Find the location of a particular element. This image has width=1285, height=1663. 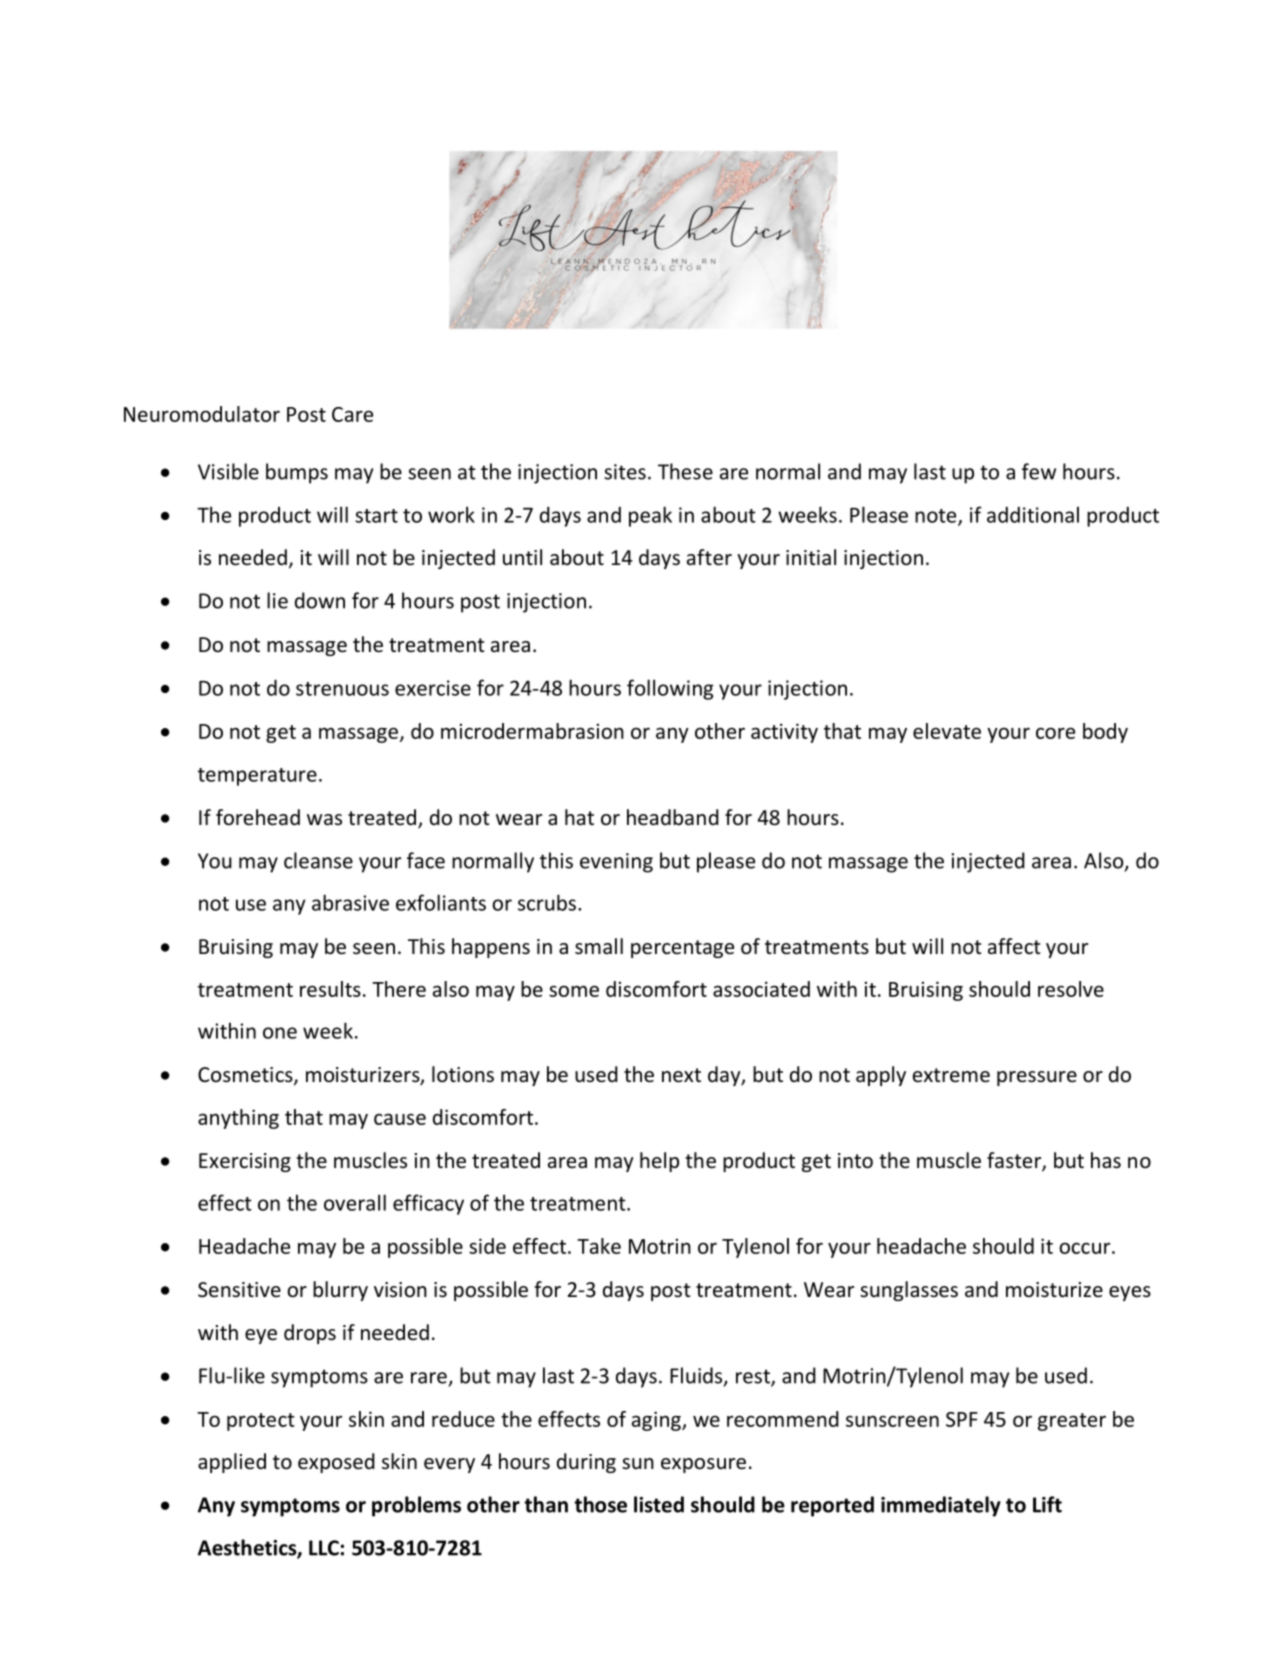

These is located at coordinates (685, 471).
